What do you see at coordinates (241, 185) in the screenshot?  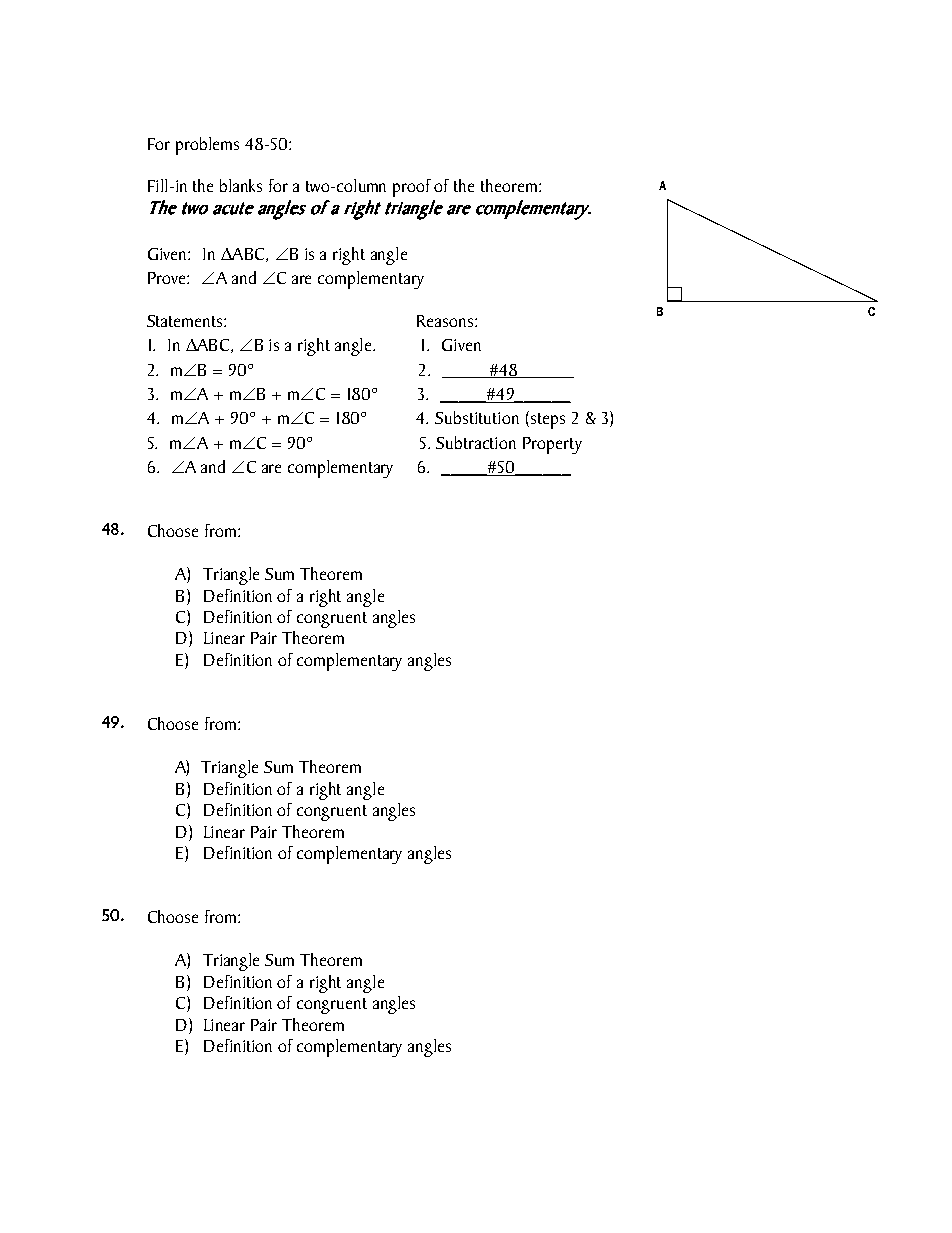 I see `blanks` at bounding box center [241, 185].
